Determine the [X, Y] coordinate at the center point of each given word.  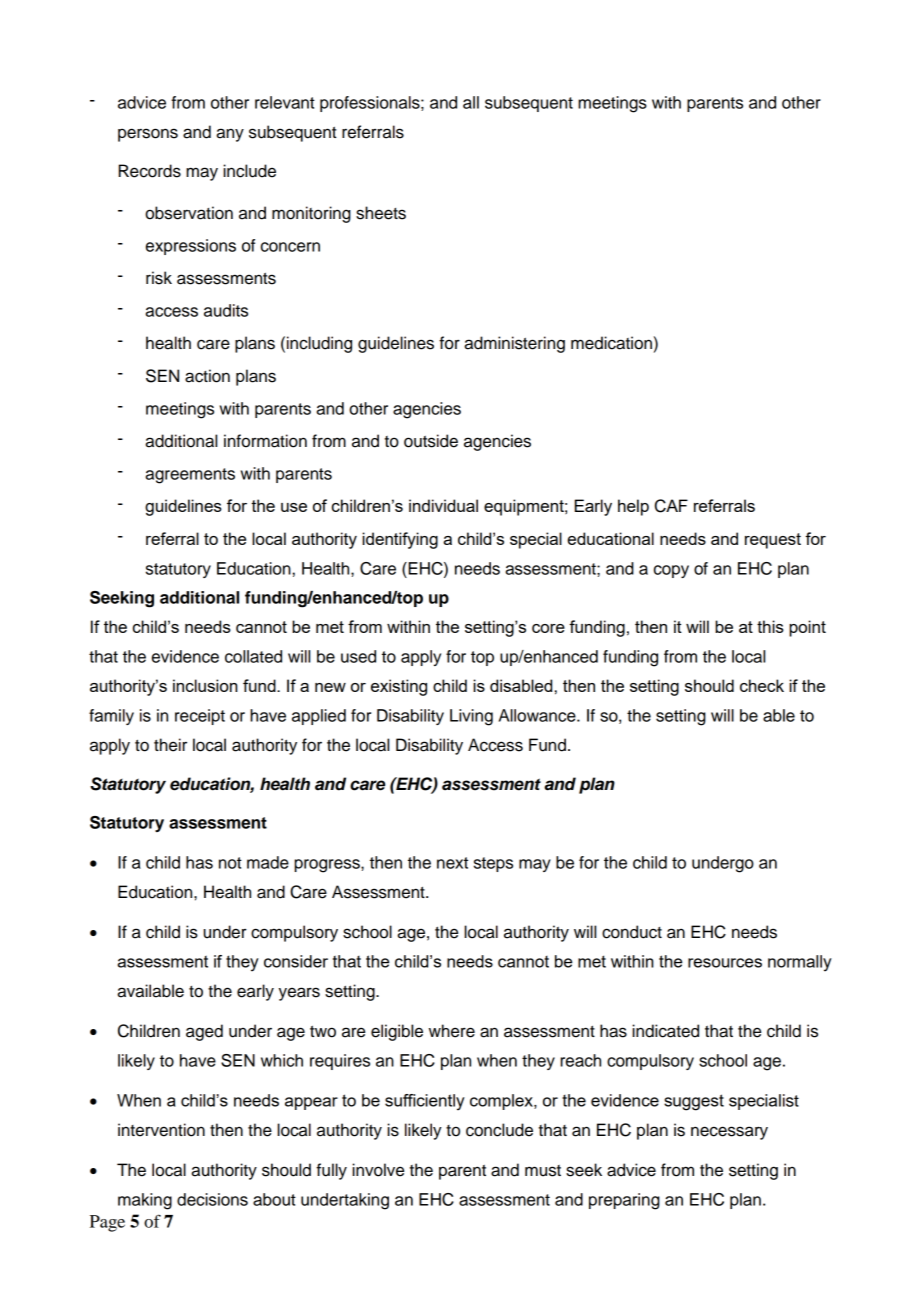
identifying [400, 540]
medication [611, 343]
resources [725, 963]
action [207, 376]
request [773, 541]
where [452, 1031]
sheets [381, 213]
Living [471, 717]
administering [514, 344]
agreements [190, 476]
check [762, 685]
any [230, 135]
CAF [671, 506]
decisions [212, 1199]
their [170, 745]
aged [204, 1032]
